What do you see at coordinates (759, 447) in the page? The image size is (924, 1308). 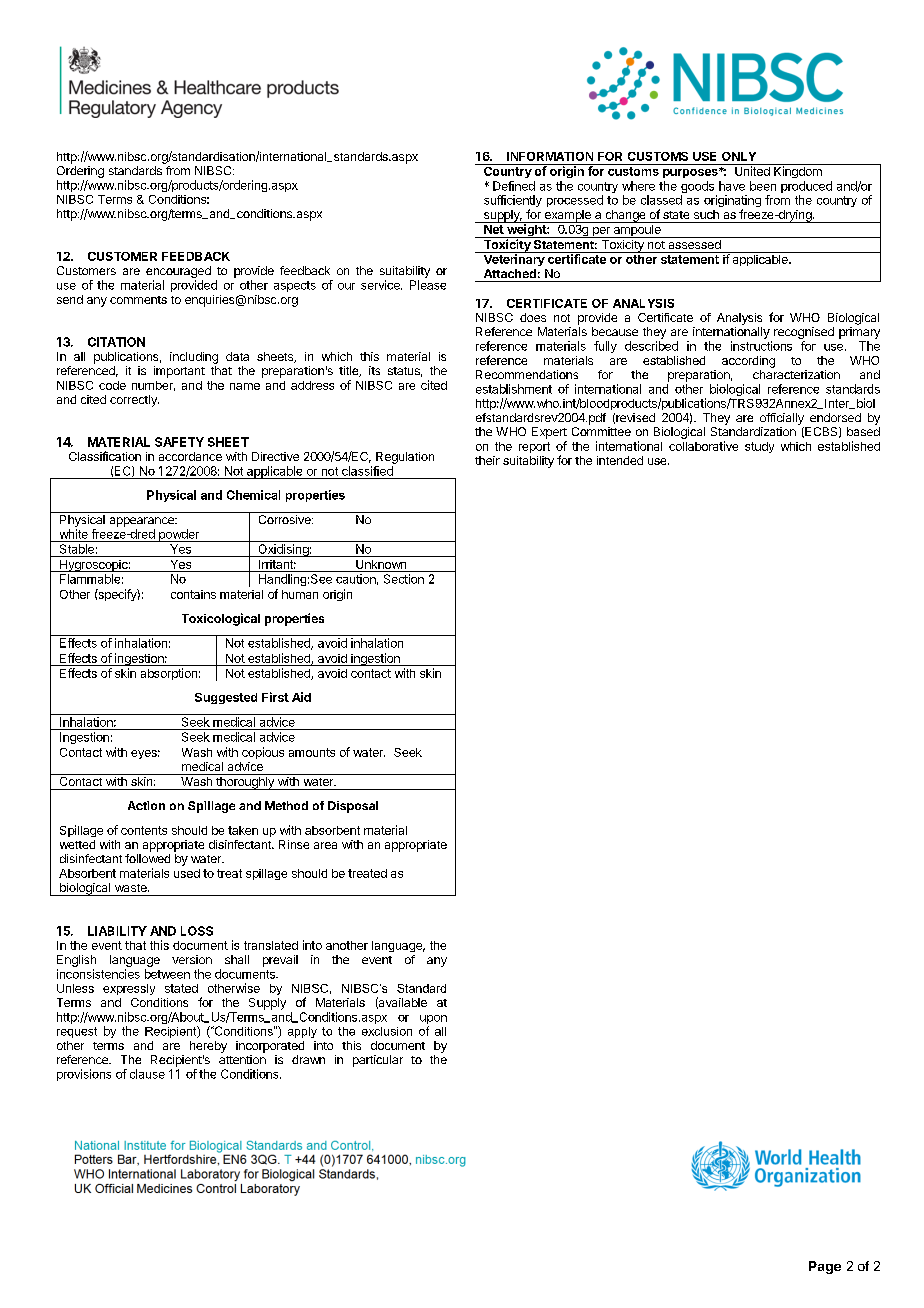 I see `study` at bounding box center [759, 447].
